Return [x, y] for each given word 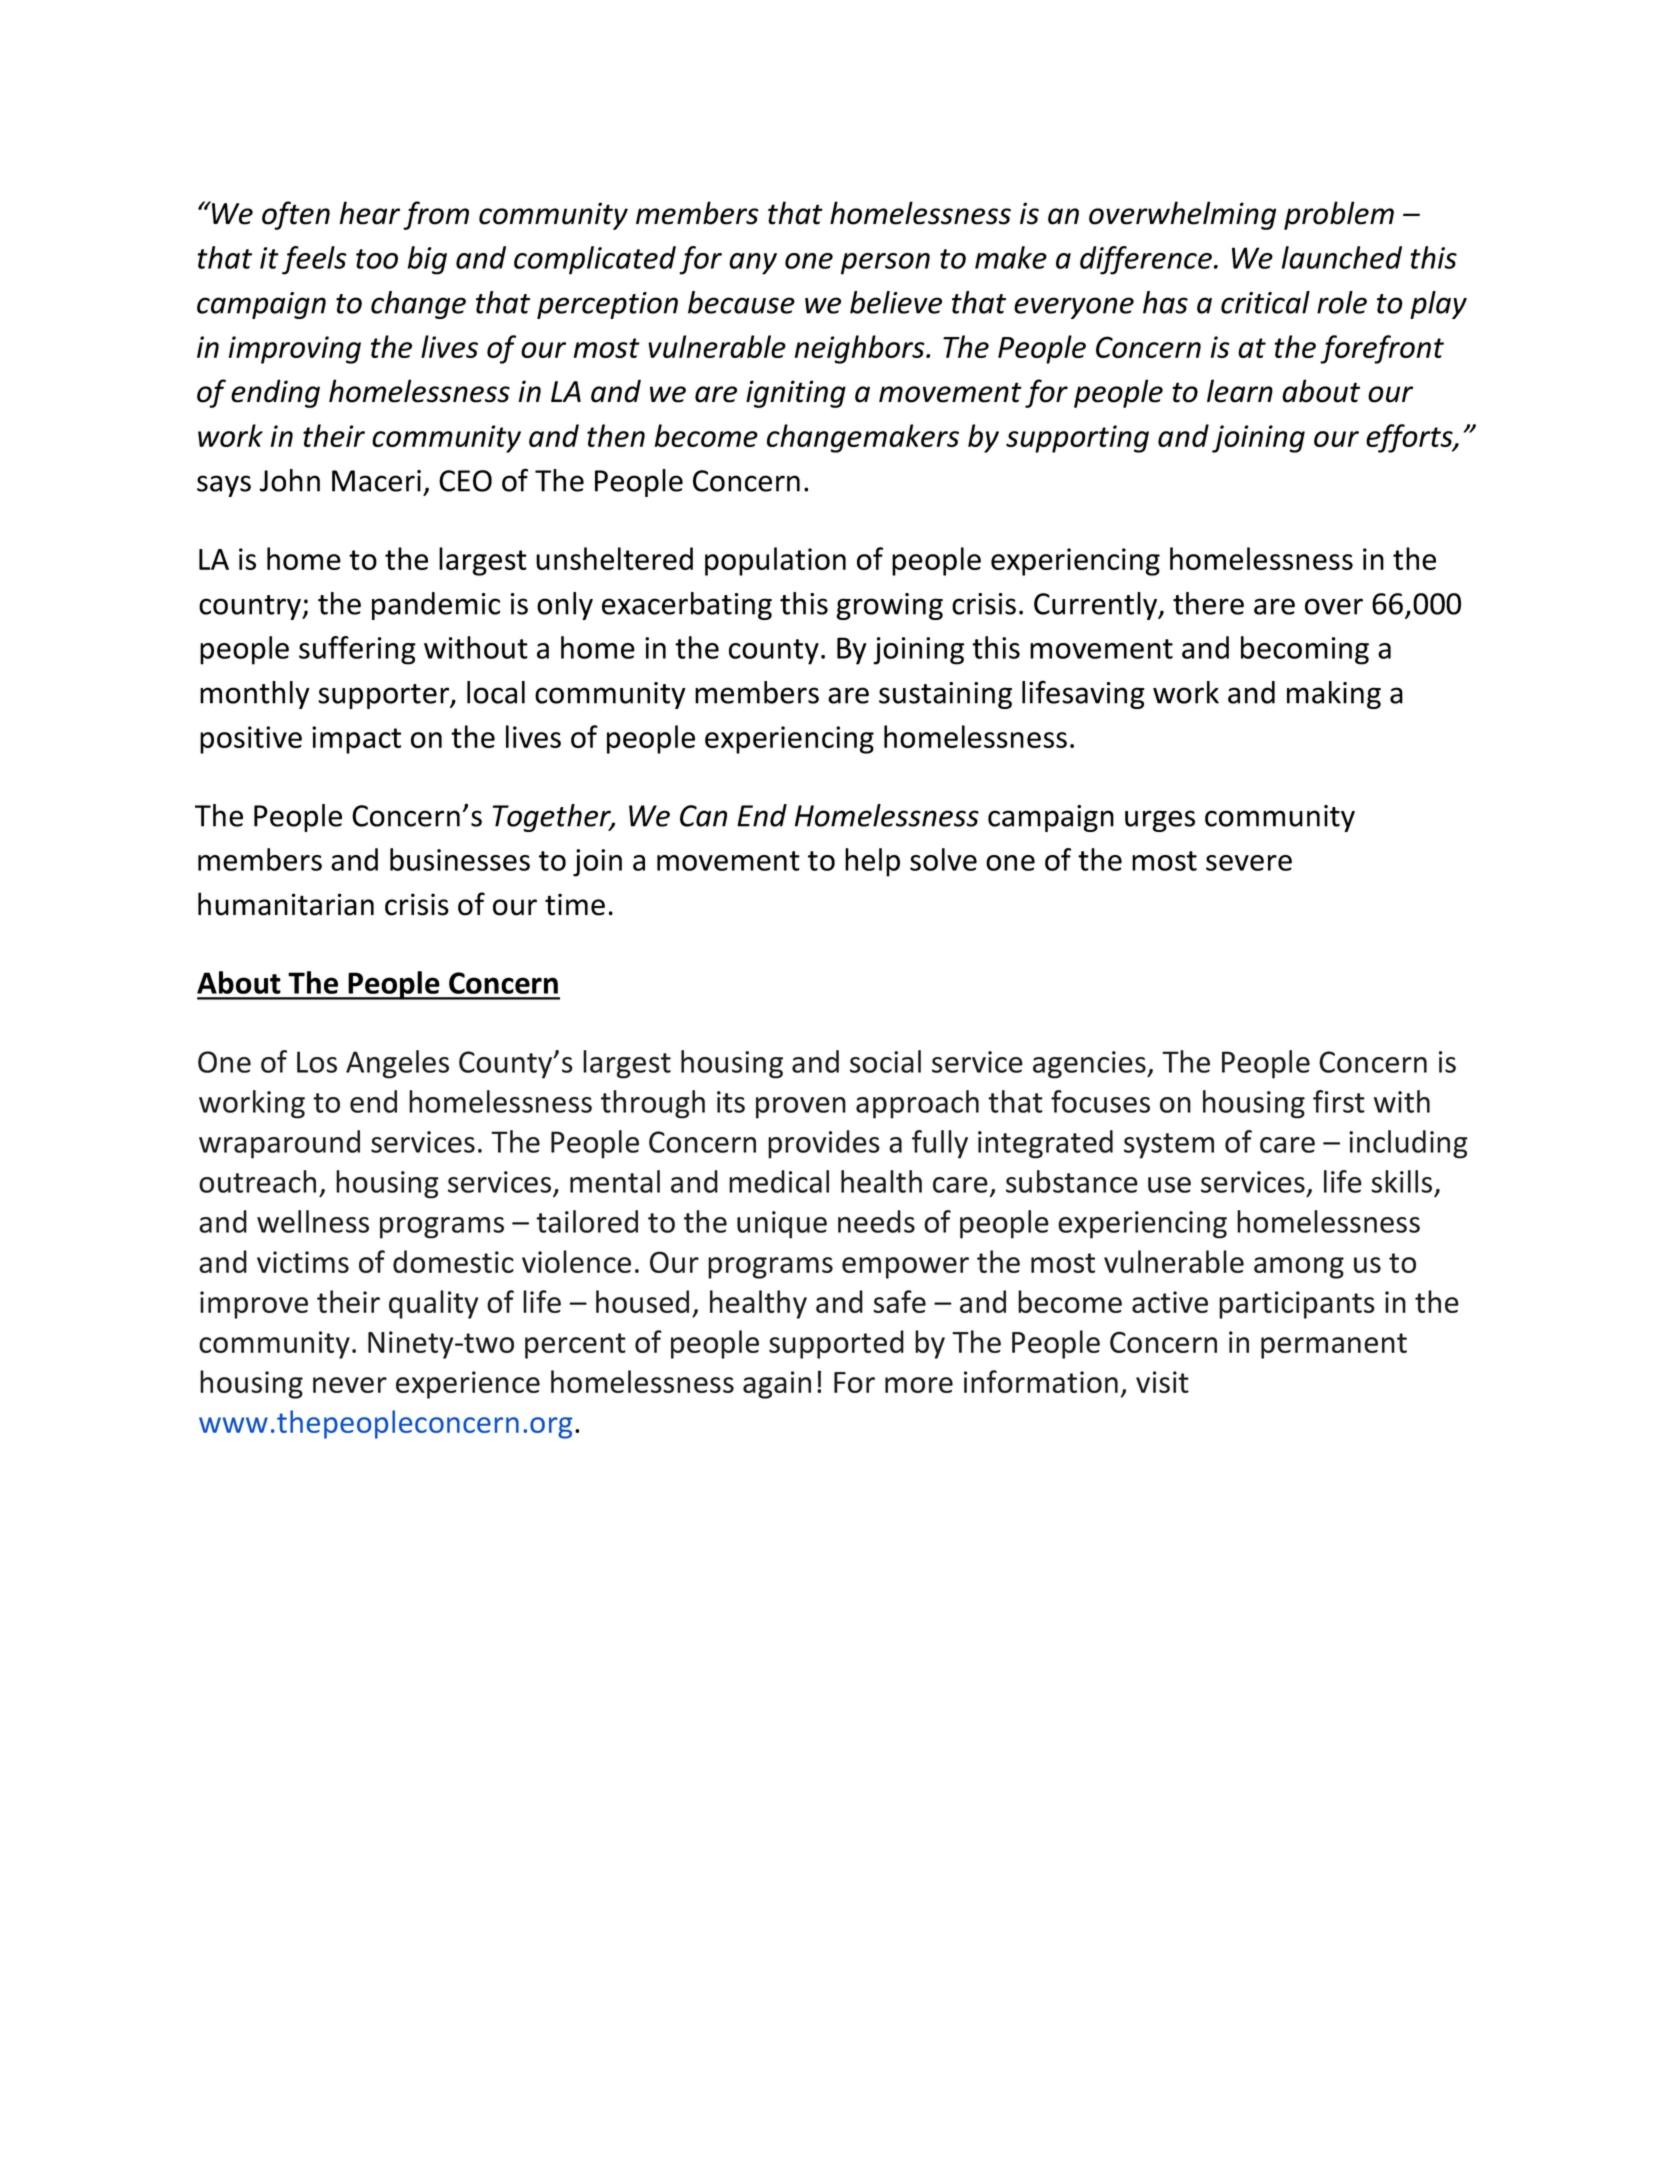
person [885, 264]
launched [1342, 257]
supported [836, 1344]
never [350, 1385]
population [775, 561]
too [377, 259]
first [1339, 1101]
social [885, 1061]
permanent [1334, 1346]
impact [356, 740]
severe [1249, 863]
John [289, 480]
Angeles [397, 1064]
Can [703, 816]
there [1208, 603]
